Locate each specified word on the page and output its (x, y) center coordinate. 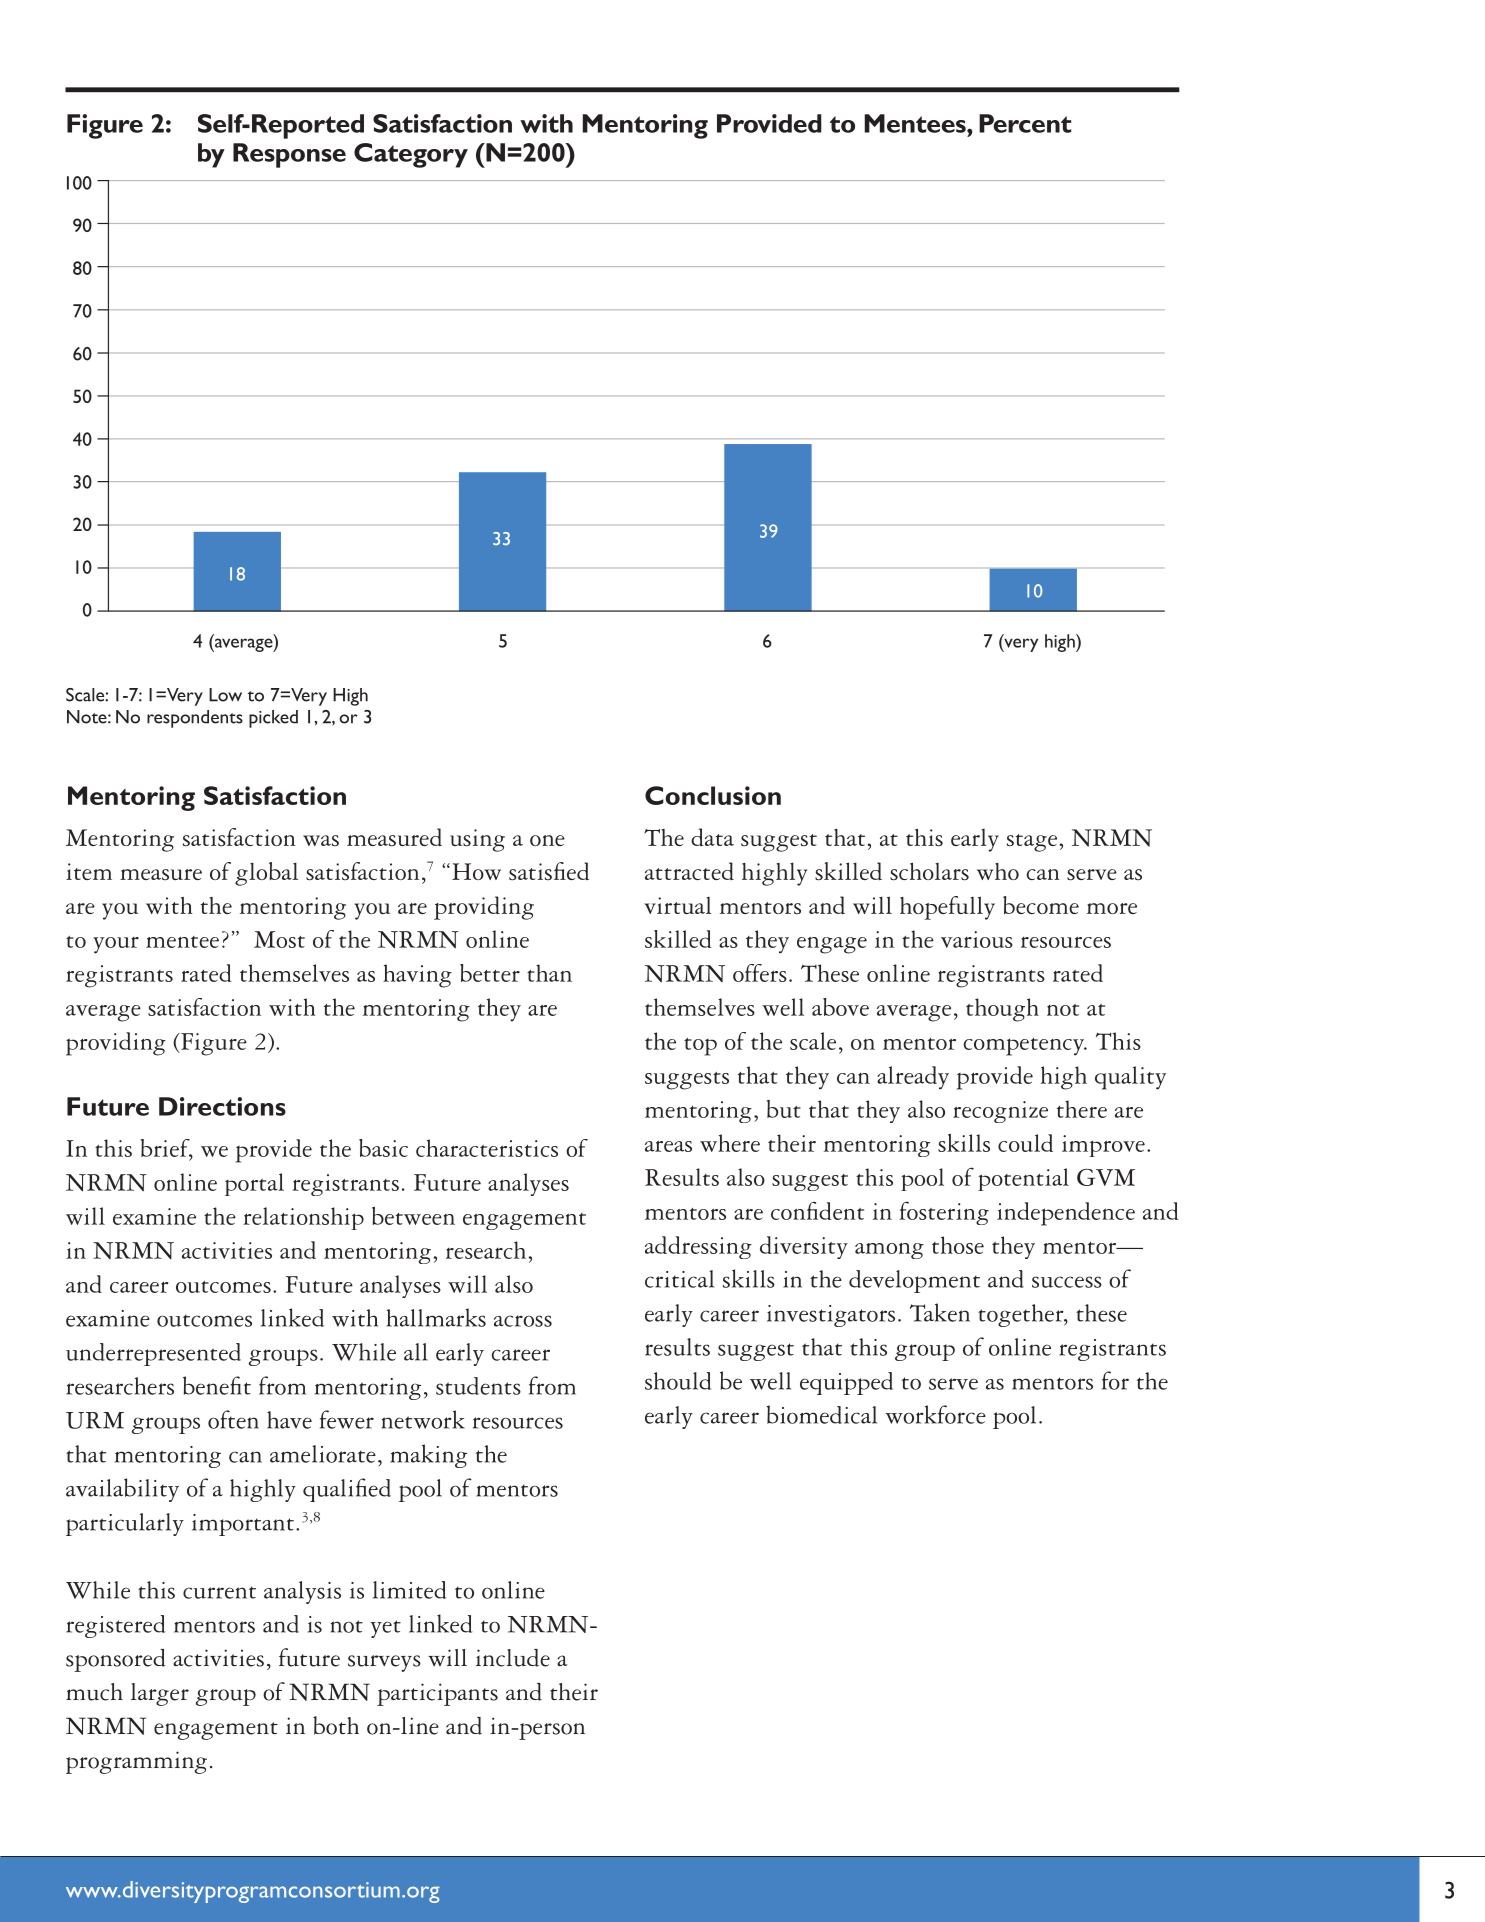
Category (411, 155)
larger (160, 1694)
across (523, 1321)
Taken (940, 1312)
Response (289, 155)
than (549, 973)
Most (279, 939)
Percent (1025, 123)
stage (1032, 843)
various (977, 939)
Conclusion (713, 795)
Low (225, 695)
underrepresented (153, 1354)
